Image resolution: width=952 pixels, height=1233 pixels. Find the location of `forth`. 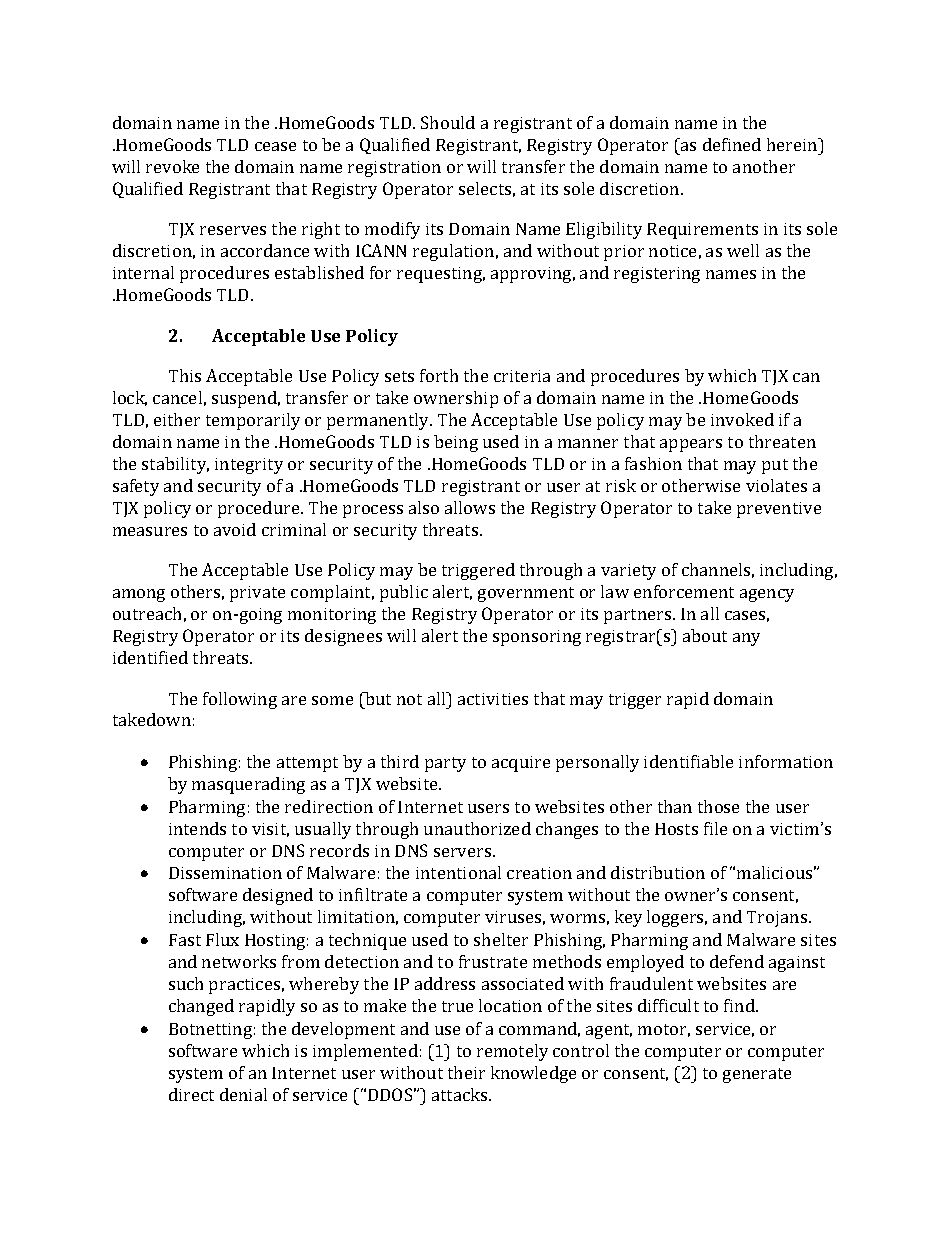

forth is located at coordinates (439, 375).
